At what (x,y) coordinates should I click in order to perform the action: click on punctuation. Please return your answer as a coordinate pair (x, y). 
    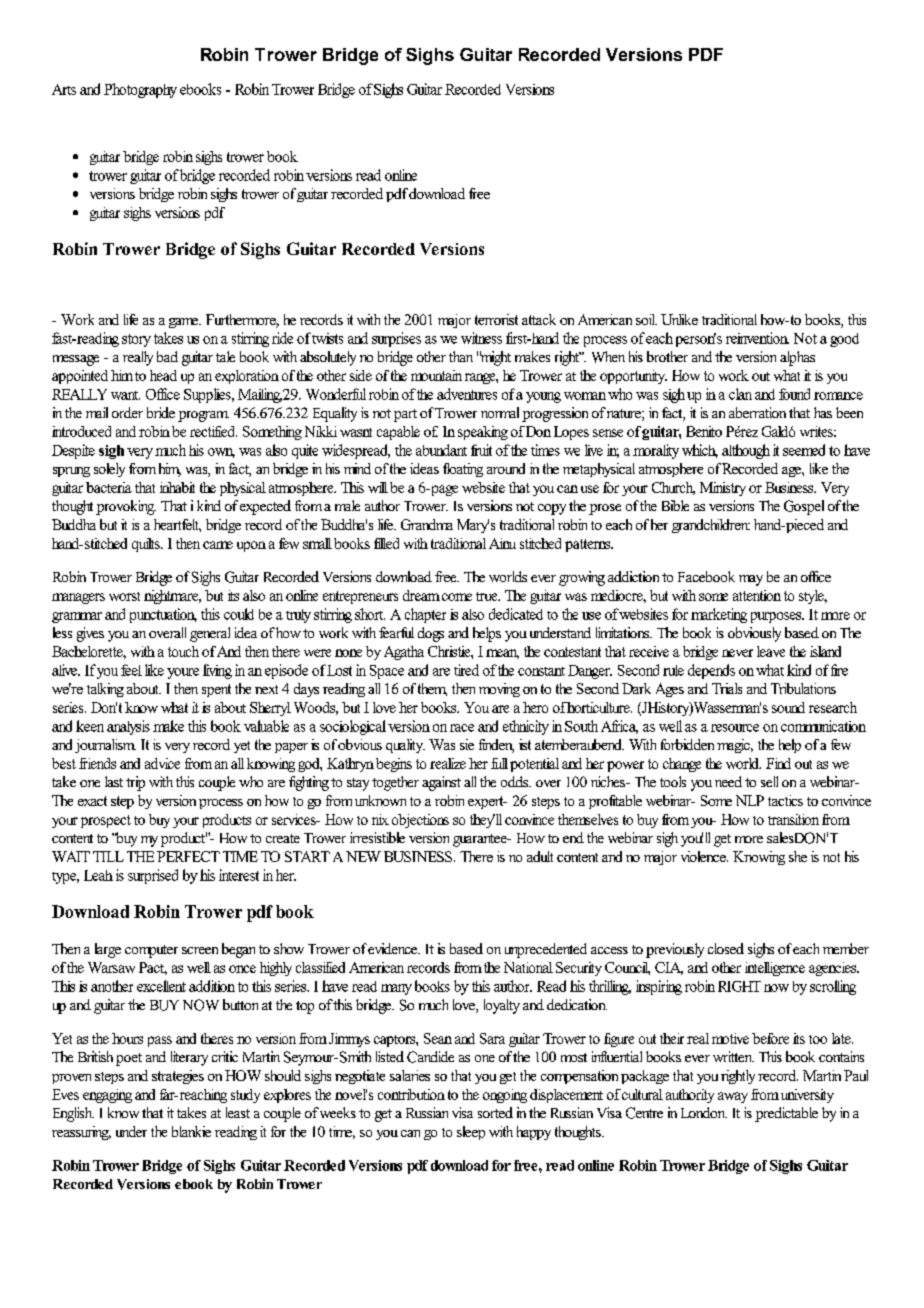
    Looking at the image, I should click on (163, 615).
